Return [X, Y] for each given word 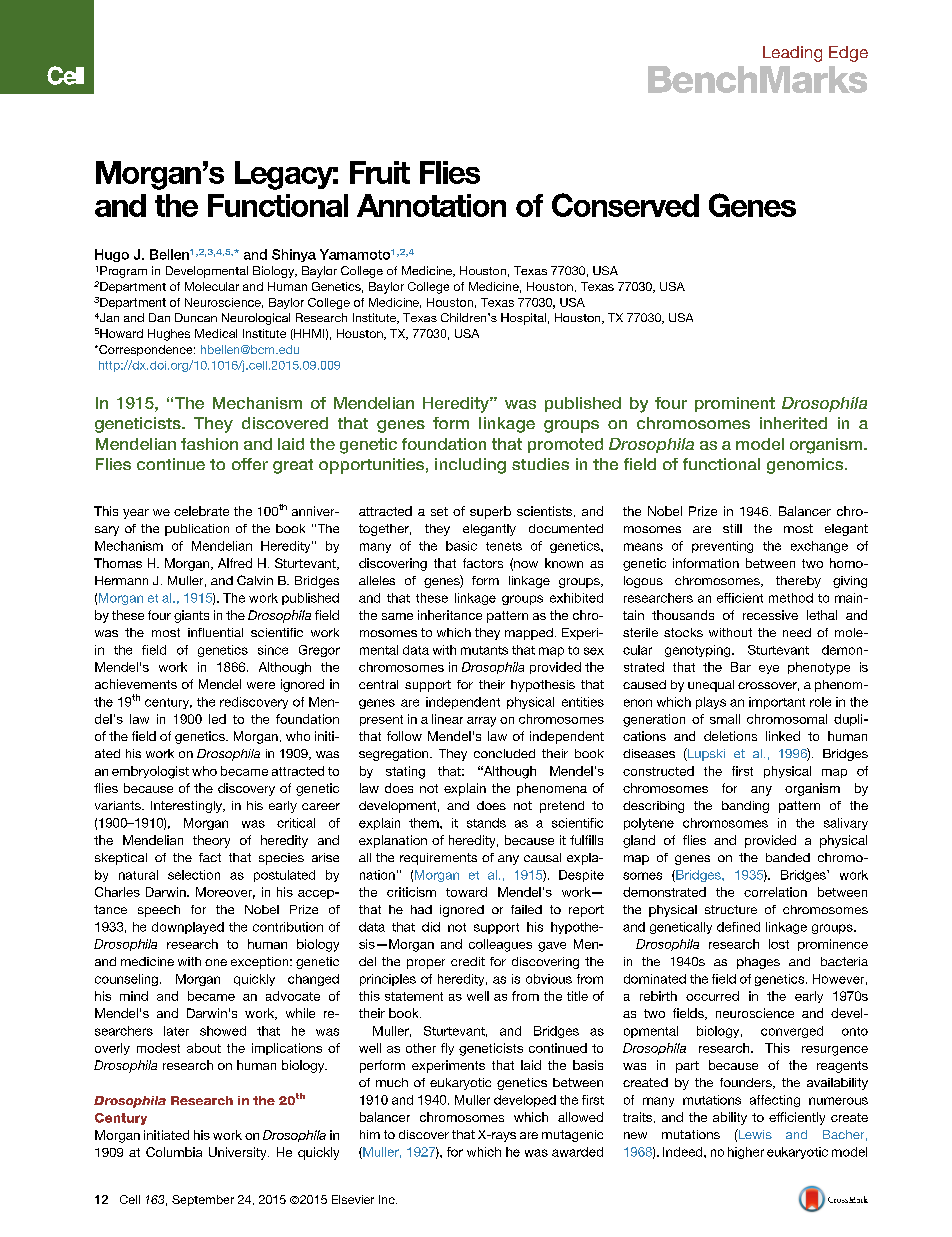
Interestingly [188, 807]
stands [486, 823]
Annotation [431, 205]
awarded [577, 1152]
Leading [792, 54]
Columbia [174, 1152]
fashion [209, 444]
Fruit [380, 172]
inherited [793, 423]
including [470, 466]
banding [745, 807]
